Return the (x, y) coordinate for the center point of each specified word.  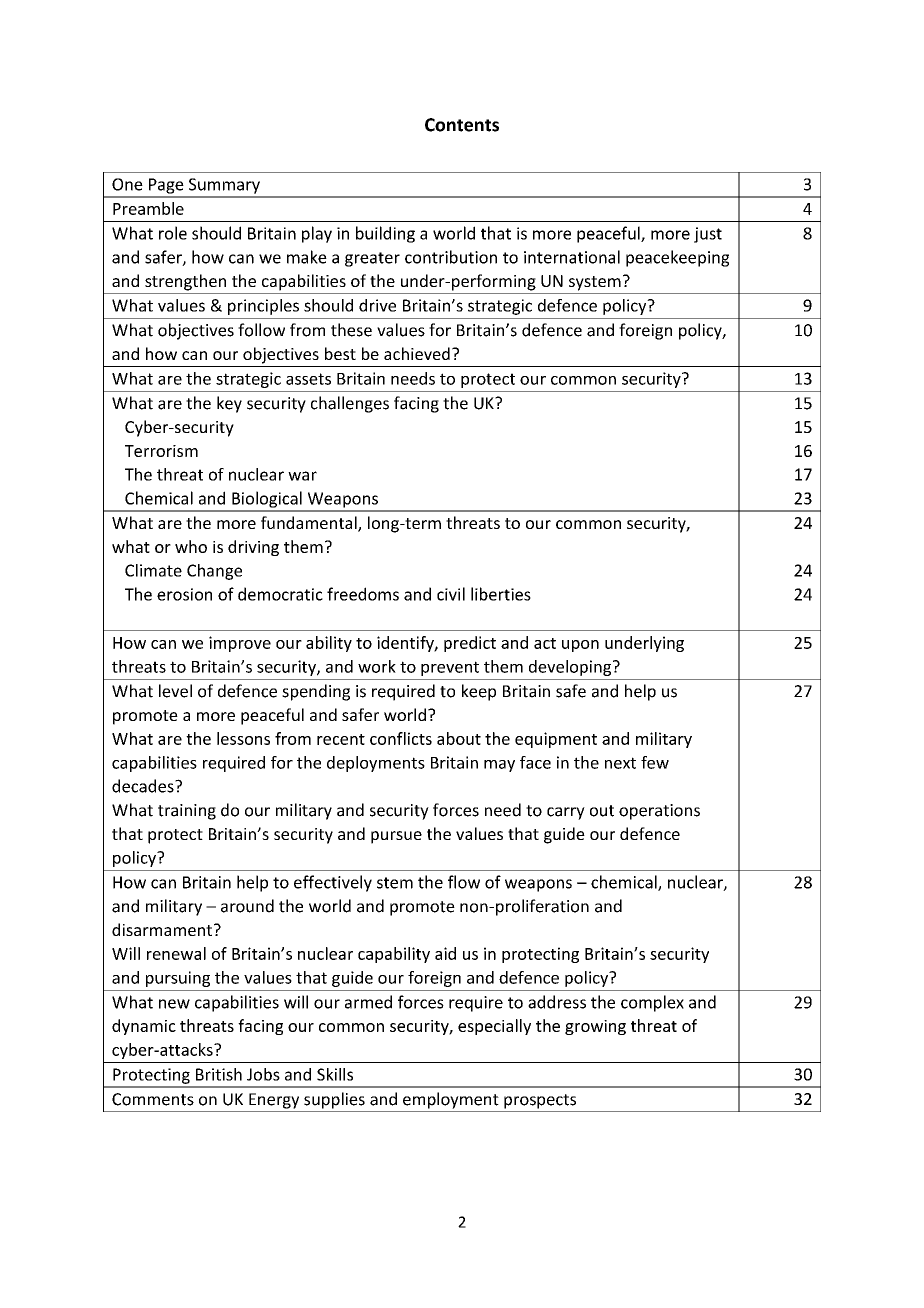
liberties (501, 594)
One (127, 184)
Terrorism (161, 451)
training (187, 812)
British (219, 1074)
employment (451, 1100)
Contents (462, 125)
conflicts (401, 738)
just (708, 235)
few (655, 762)
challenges (350, 404)
